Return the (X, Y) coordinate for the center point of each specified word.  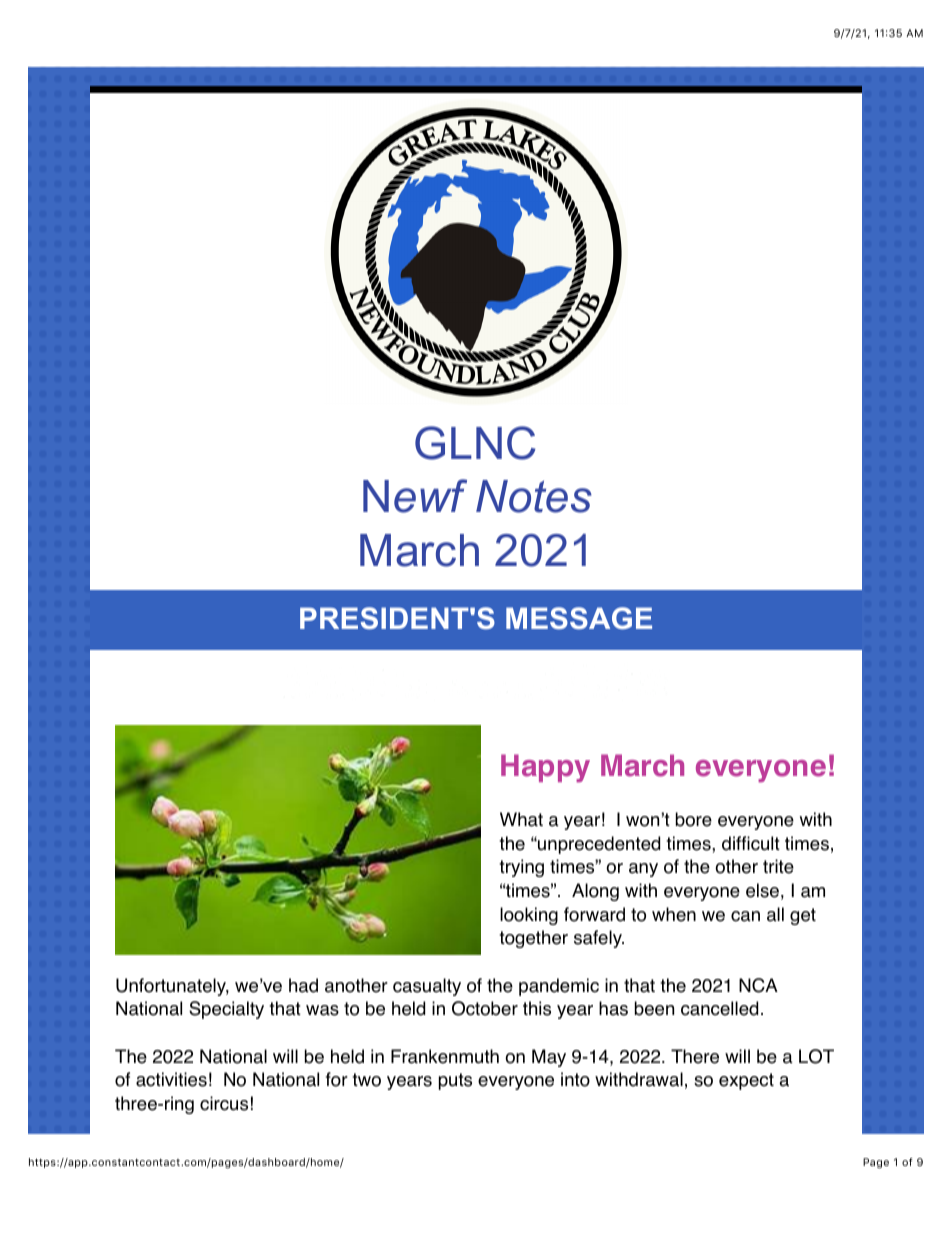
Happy (545, 768)
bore (694, 819)
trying (521, 868)
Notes (534, 496)
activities (171, 1079)
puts (455, 1081)
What (521, 819)
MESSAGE (579, 618)
